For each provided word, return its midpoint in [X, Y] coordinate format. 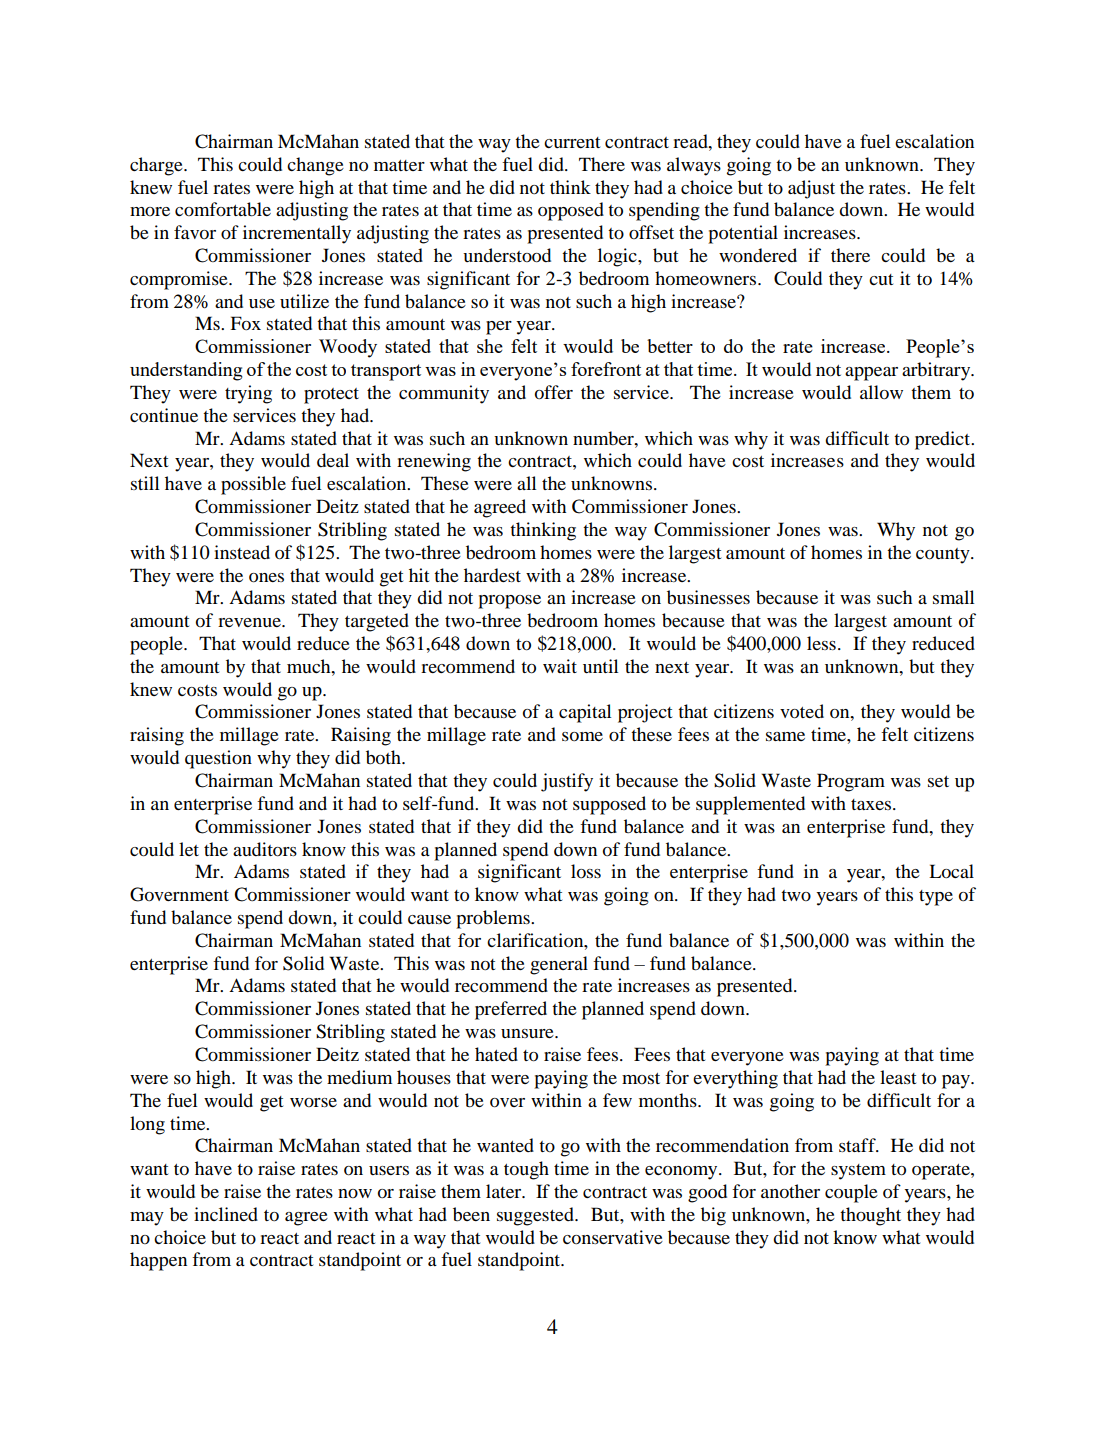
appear [871, 374]
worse [313, 1102]
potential [743, 234]
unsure [528, 1033]
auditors [265, 849]
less [821, 643]
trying [248, 394]
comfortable [223, 209]
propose [509, 602]
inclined [226, 1214]
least [898, 1077]
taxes [872, 804]
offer [554, 392]
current [572, 142]
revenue [250, 622]
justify [567, 782]
